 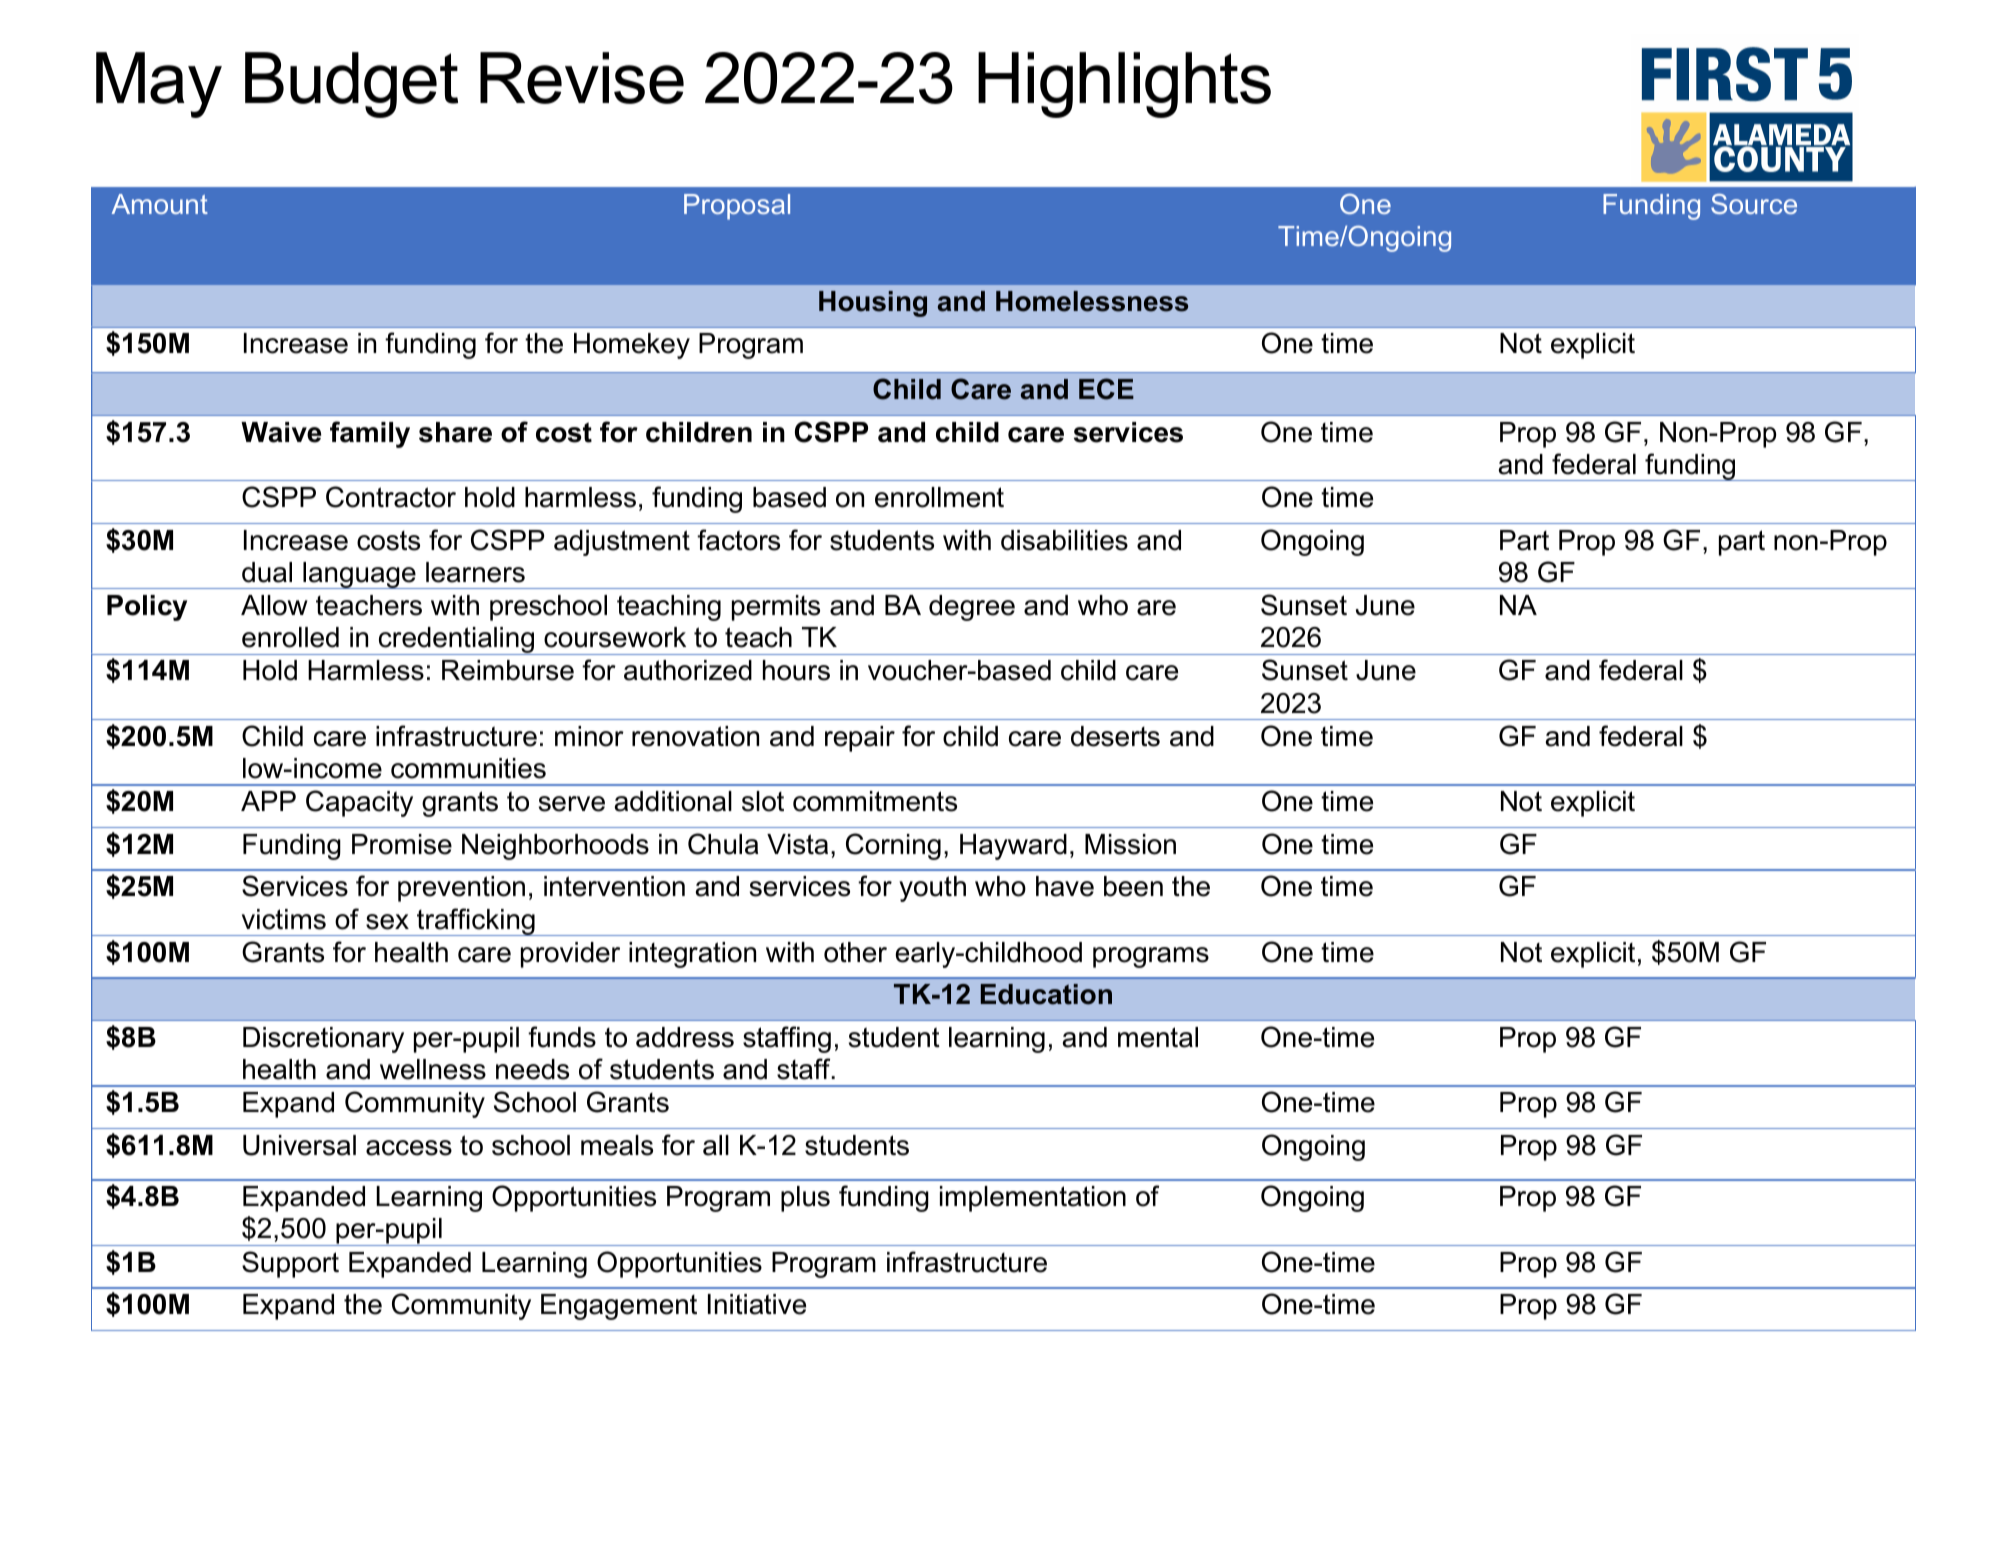 What do you see at coordinates (860, 739) in the document?
I see `repair` at bounding box center [860, 739].
